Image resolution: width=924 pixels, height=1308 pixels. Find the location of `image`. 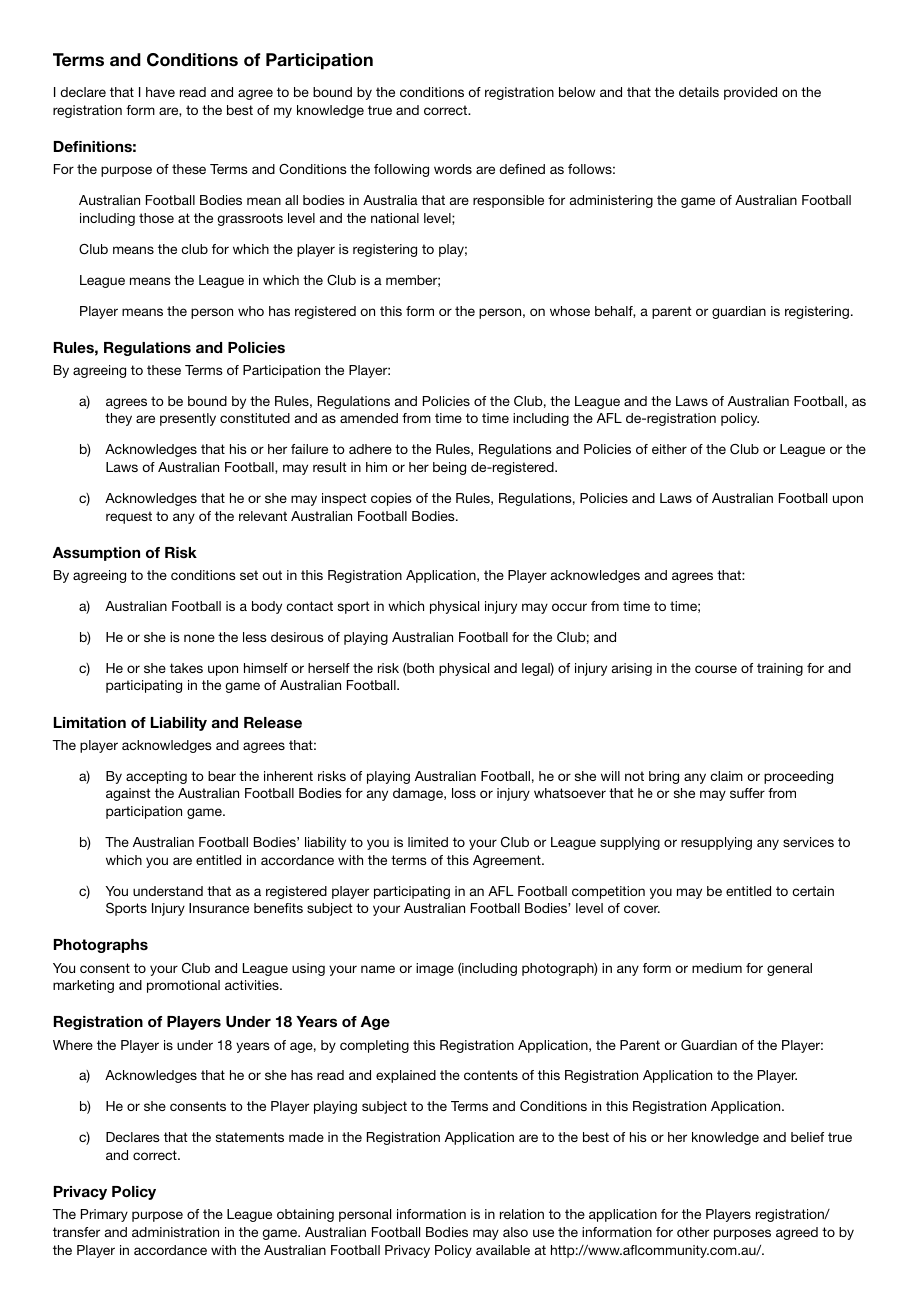

image is located at coordinates (435, 969).
